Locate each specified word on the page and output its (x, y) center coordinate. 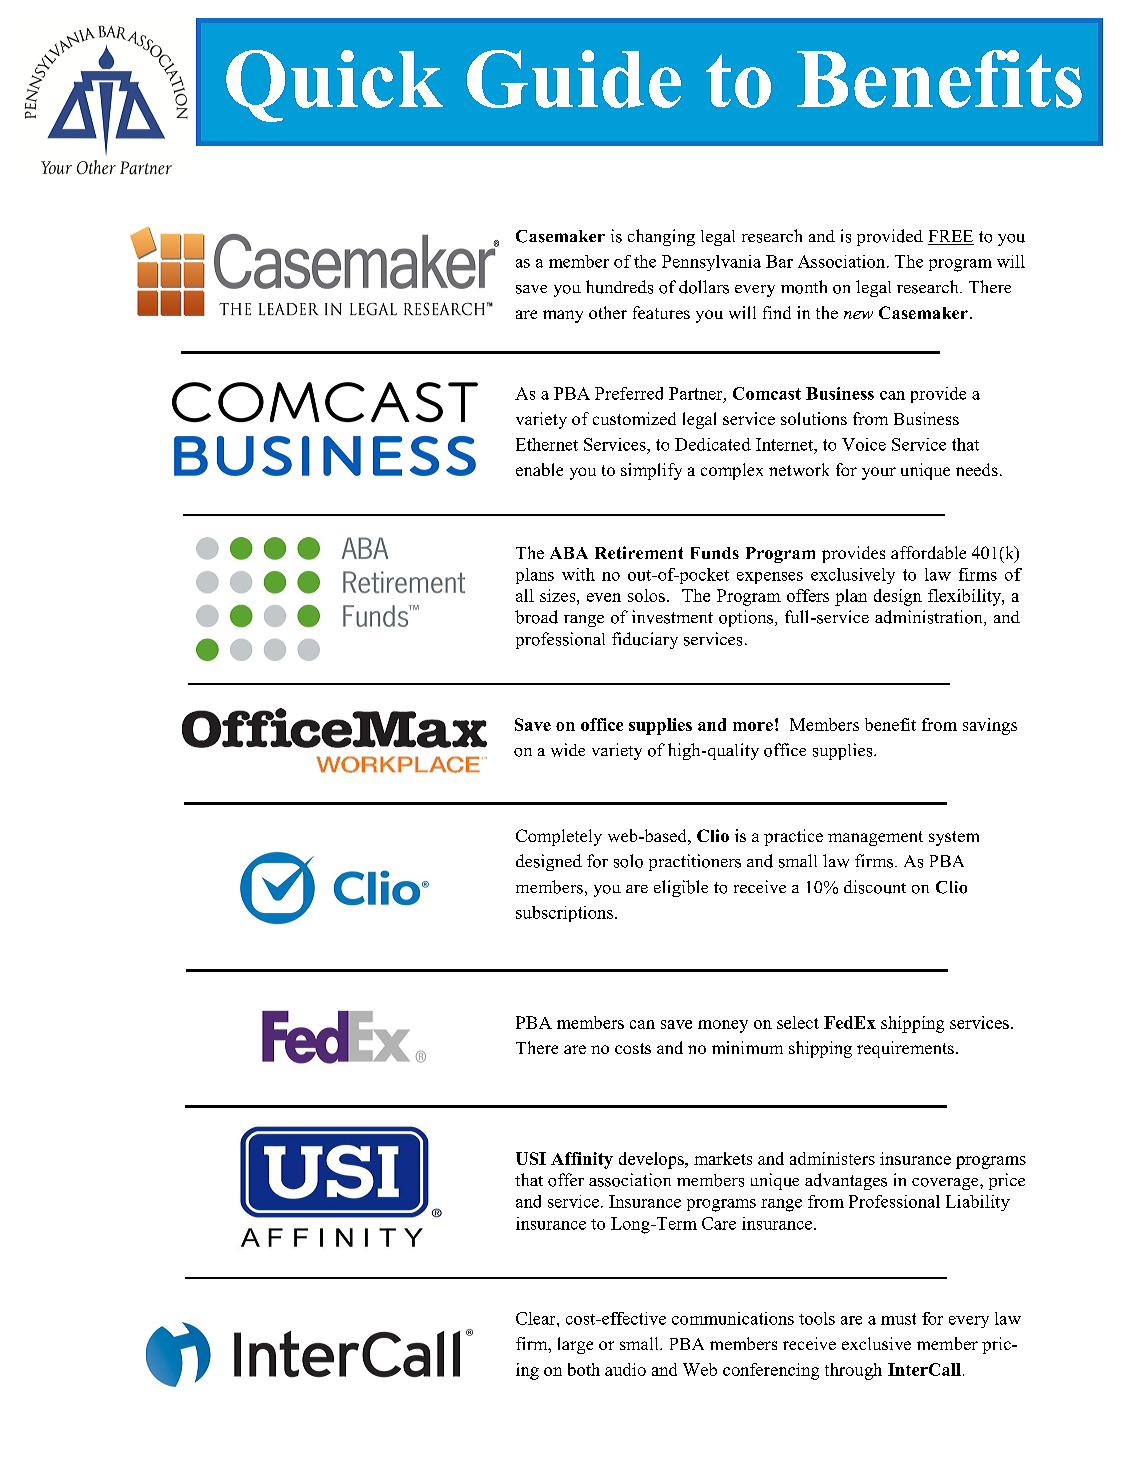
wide (568, 750)
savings (990, 726)
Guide (574, 79)
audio (625, 1369)
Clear (537, 1318)
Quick (334, 86)
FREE (951, 237)
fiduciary (645, 640)
